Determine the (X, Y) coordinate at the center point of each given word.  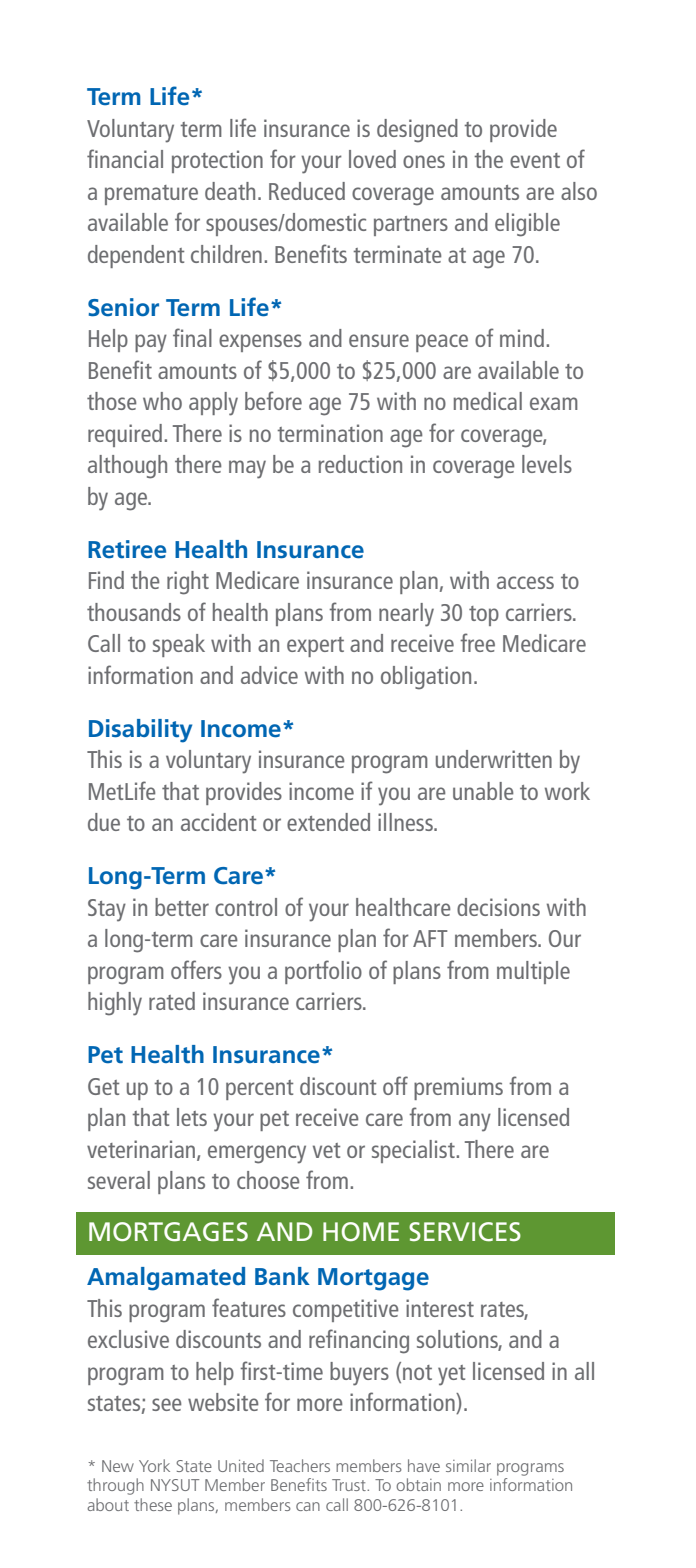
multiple (533, 972)
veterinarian (142, 1150)
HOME (361, 1231)
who (162, 401)
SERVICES (465, 1232)
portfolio (323, 972)
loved (372, 159)
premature (151, 195)
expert (315, 647)
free (477, 642)
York (154, 1465)
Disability (140, 731)
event (535, 160)
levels (547, 464)
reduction (360, 464)
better (182, 907)
